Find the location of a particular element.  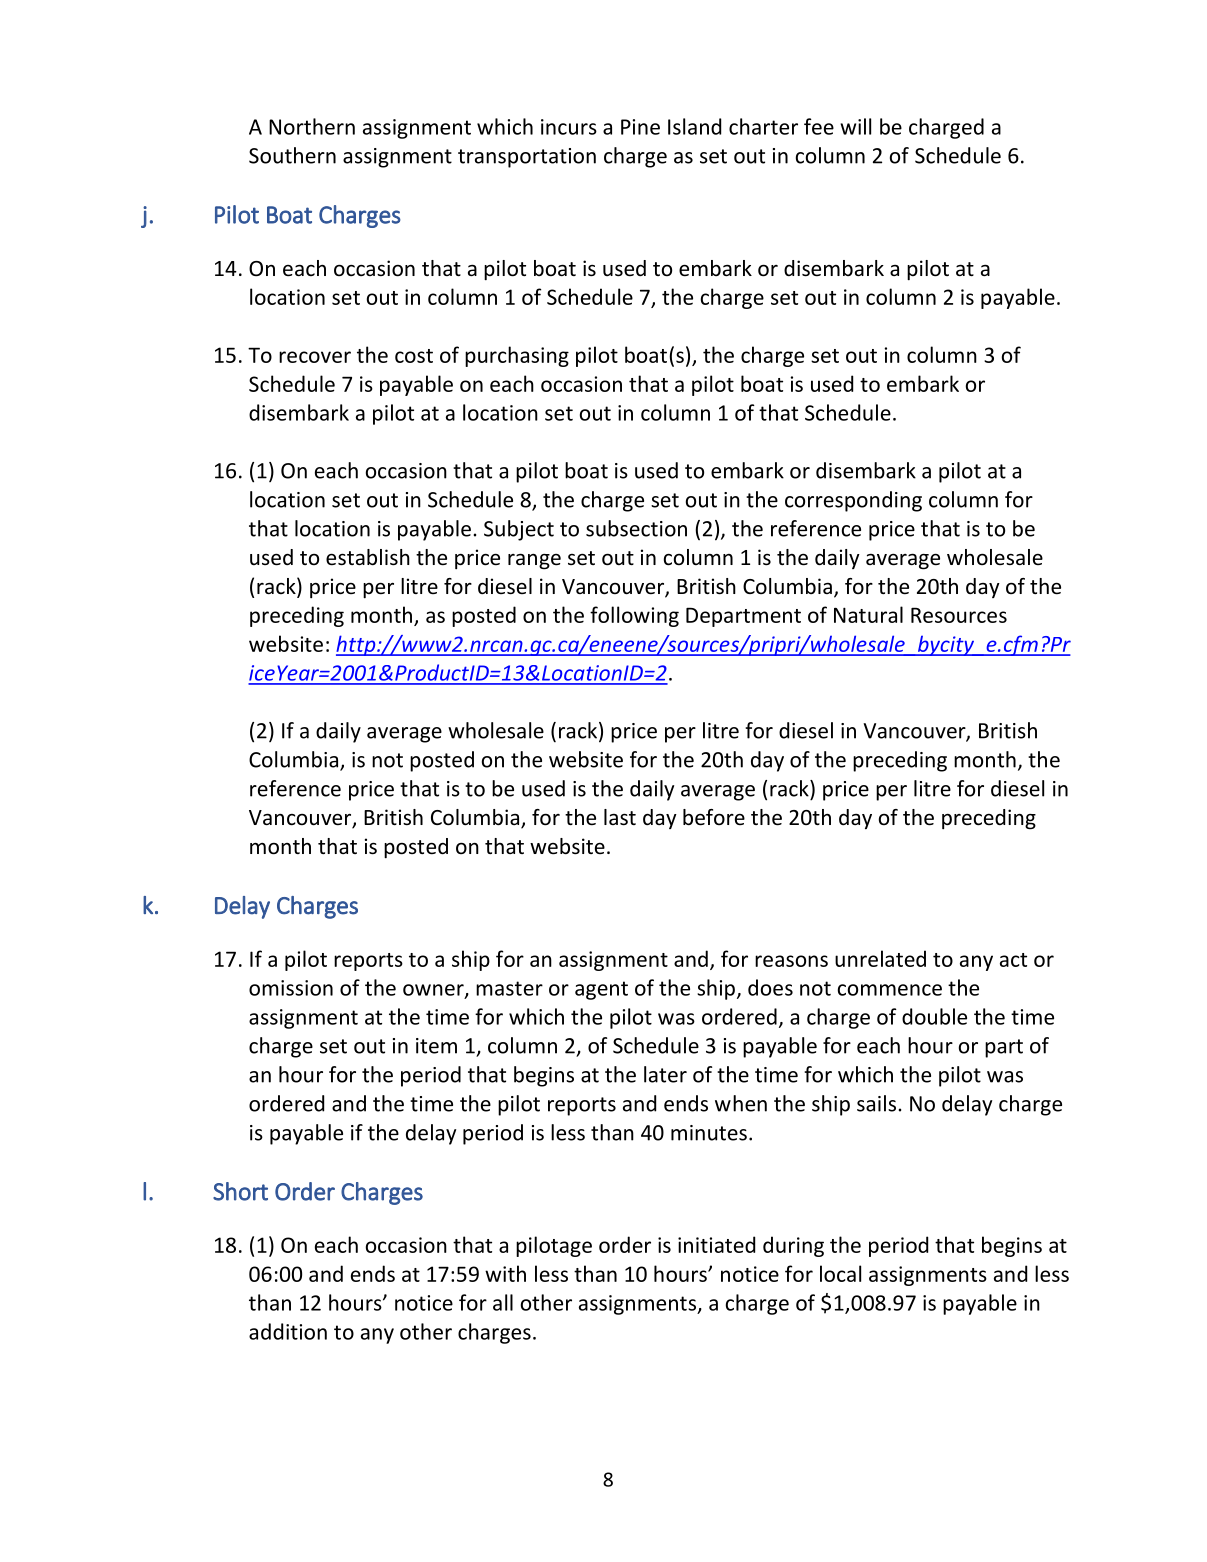

initiated is located at coordinates (716, 1244).
